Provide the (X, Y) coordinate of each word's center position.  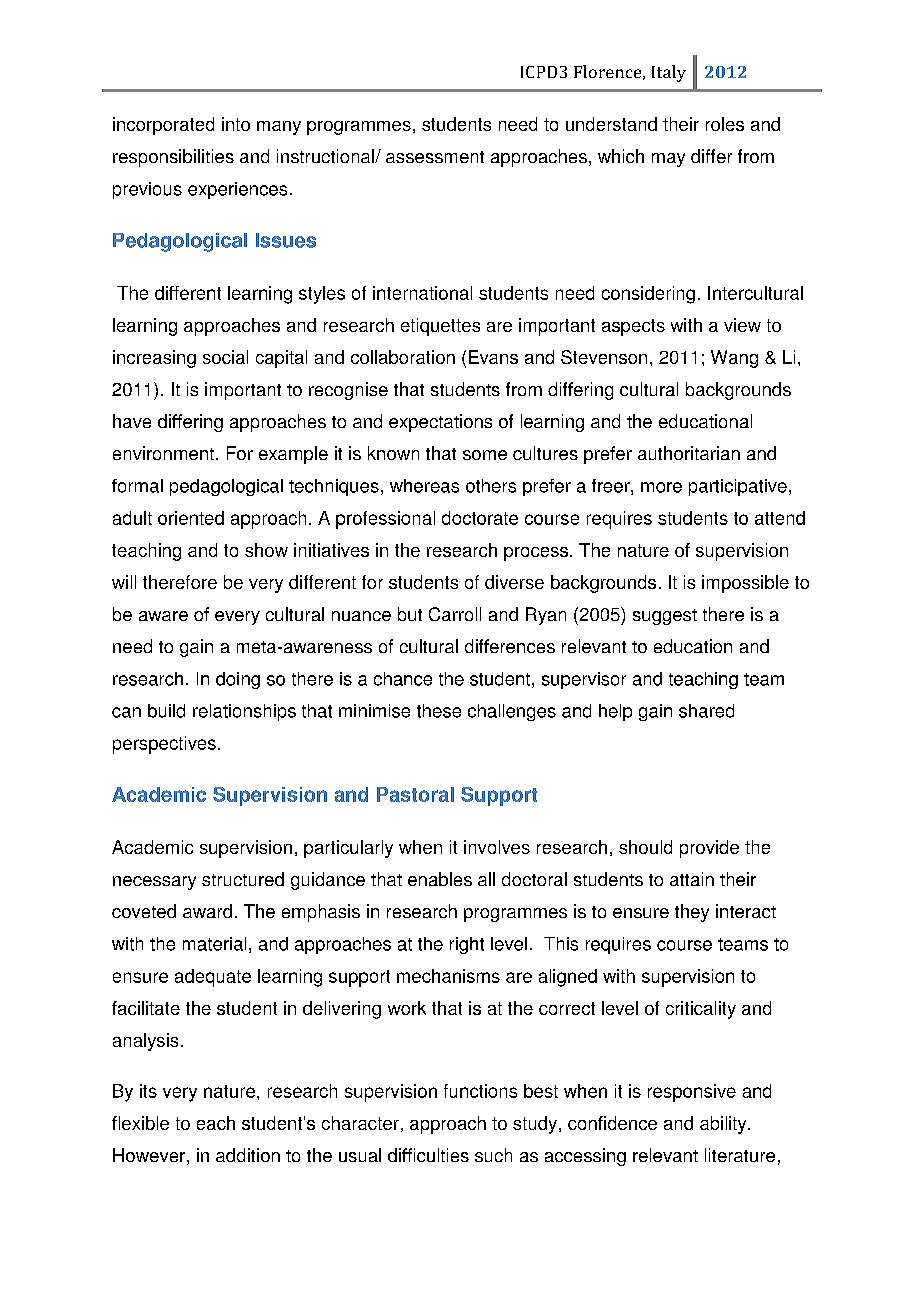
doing (238, 680)
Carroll (455, 614)
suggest (665, 617)
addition (248, 1155)
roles (725, 124)
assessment (435, 157)
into (236, 124)
